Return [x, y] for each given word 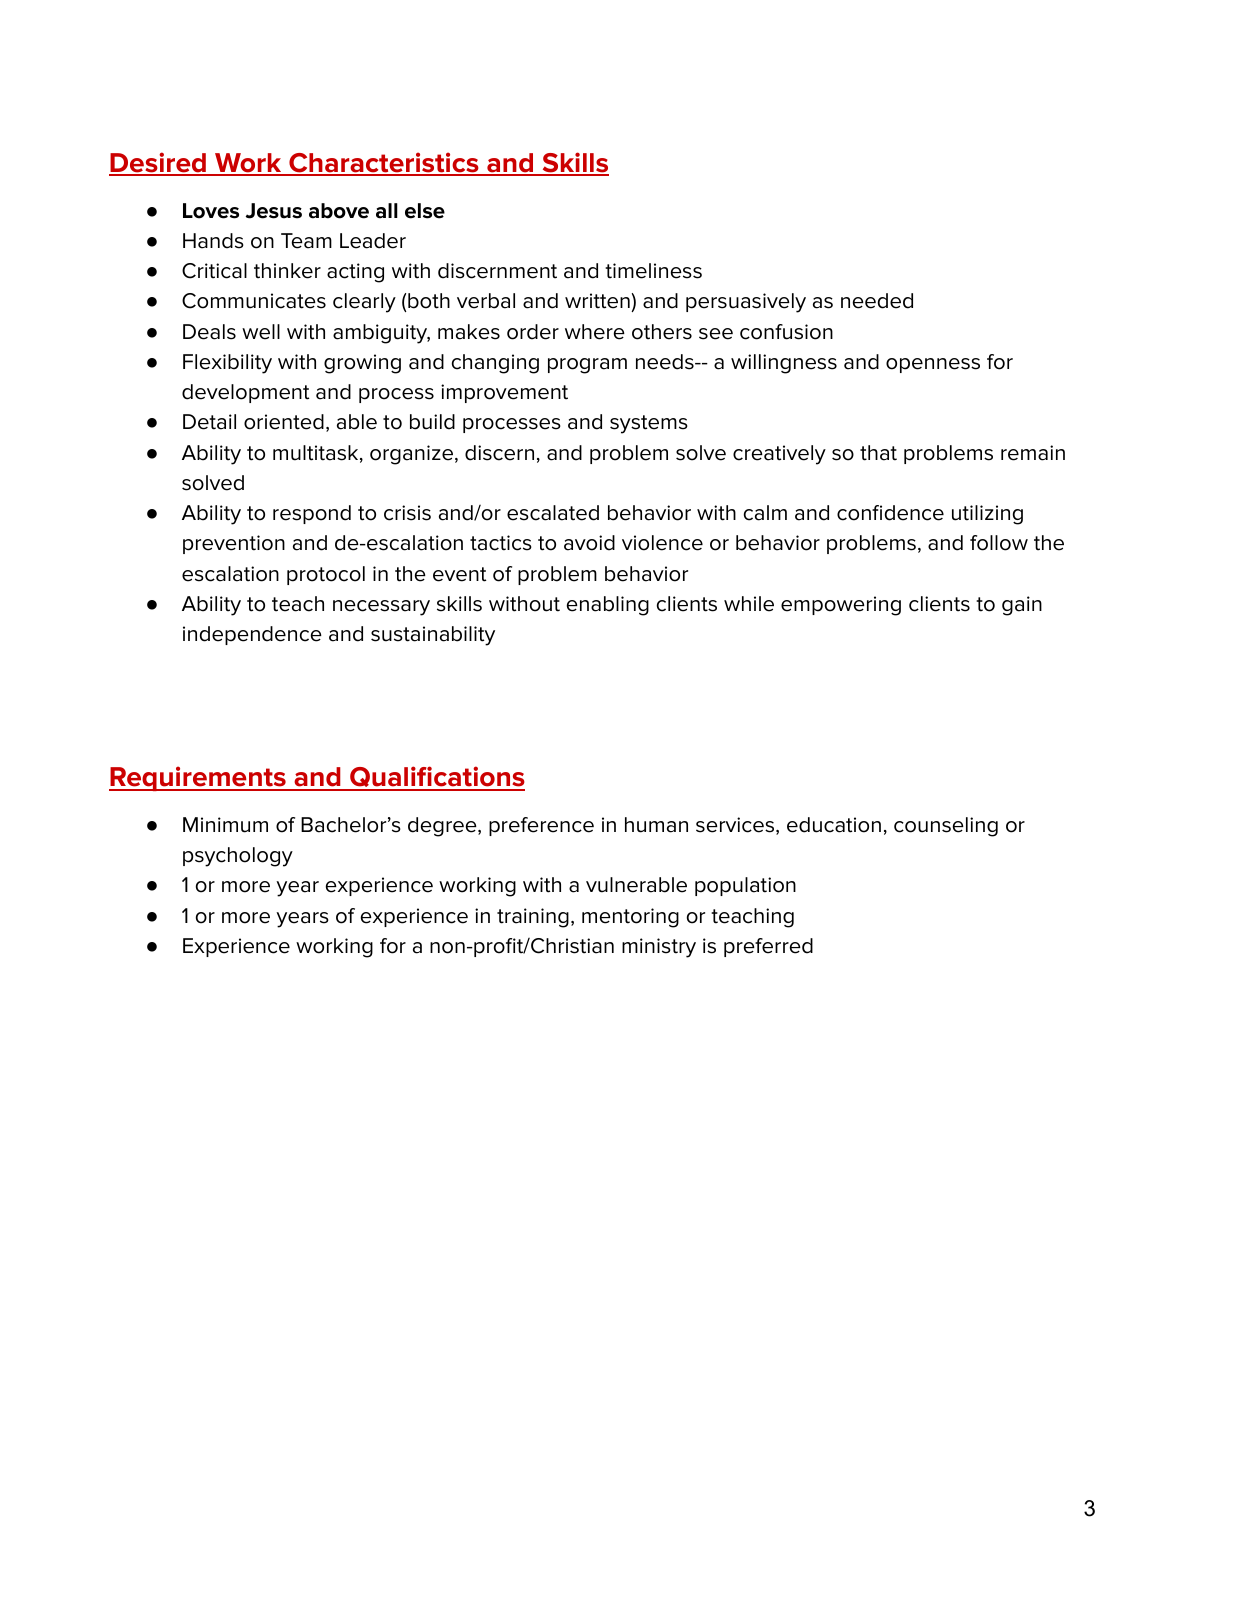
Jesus [274, 211]
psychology [238, 857]
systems [649, 424]
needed [877, 301]
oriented [284, 422]
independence [252, 635]
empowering [841, 606]
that [878, 453]
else [425, 211]
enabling [608, 606]
